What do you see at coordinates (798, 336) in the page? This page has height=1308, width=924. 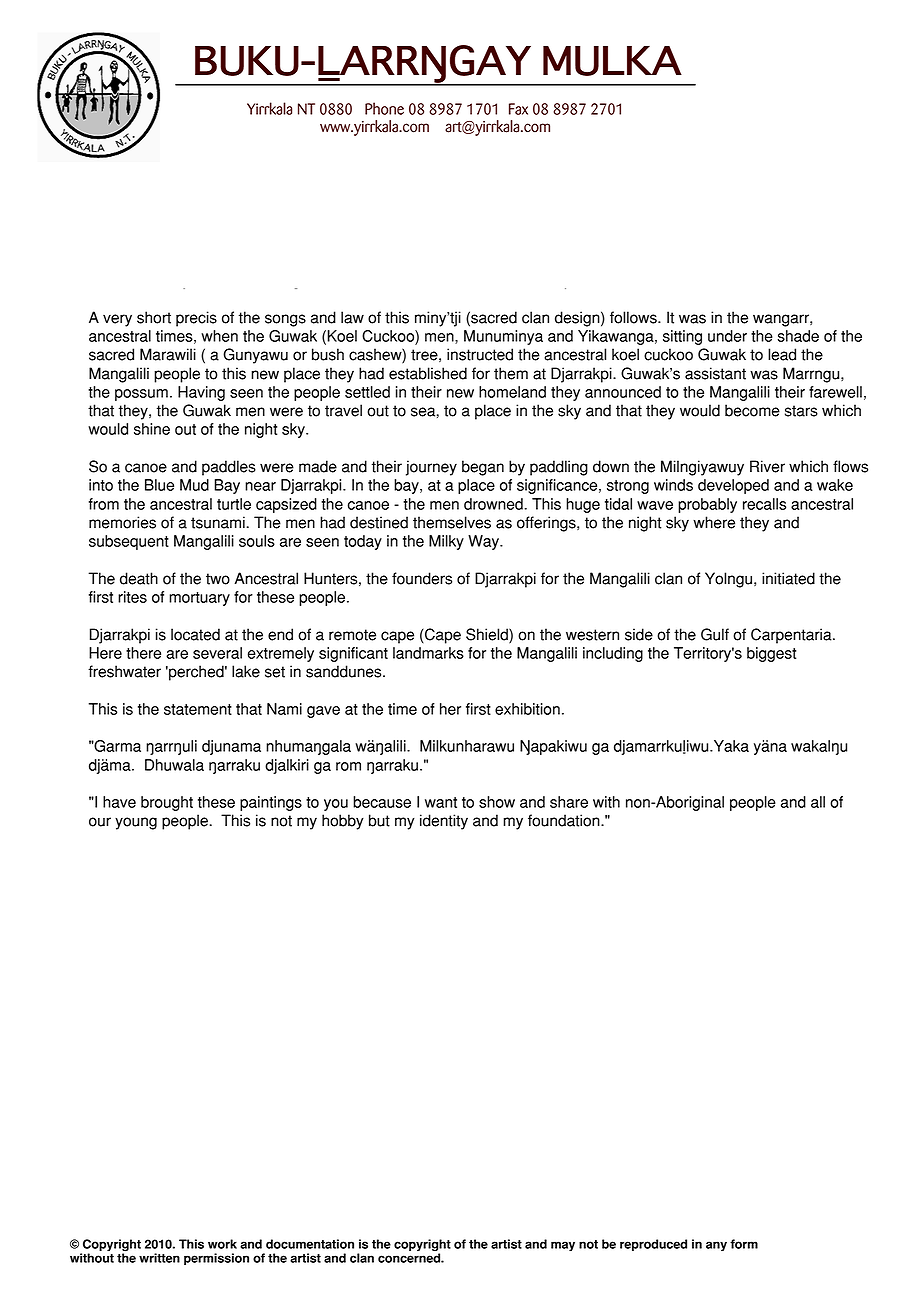 I see `shade` at bounding box center [798, 336].
